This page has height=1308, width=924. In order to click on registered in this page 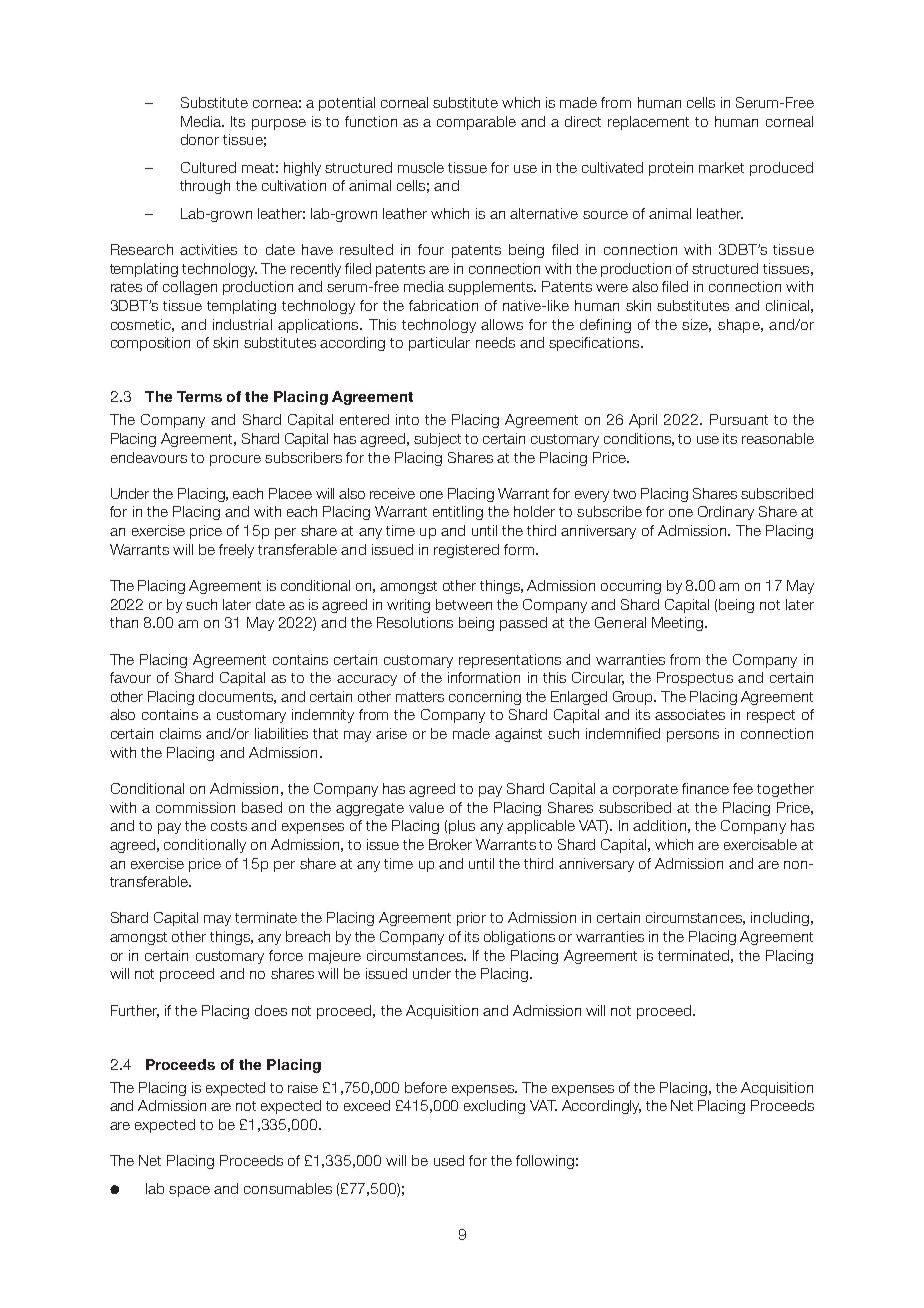, I will do `click(466, 551)`.
